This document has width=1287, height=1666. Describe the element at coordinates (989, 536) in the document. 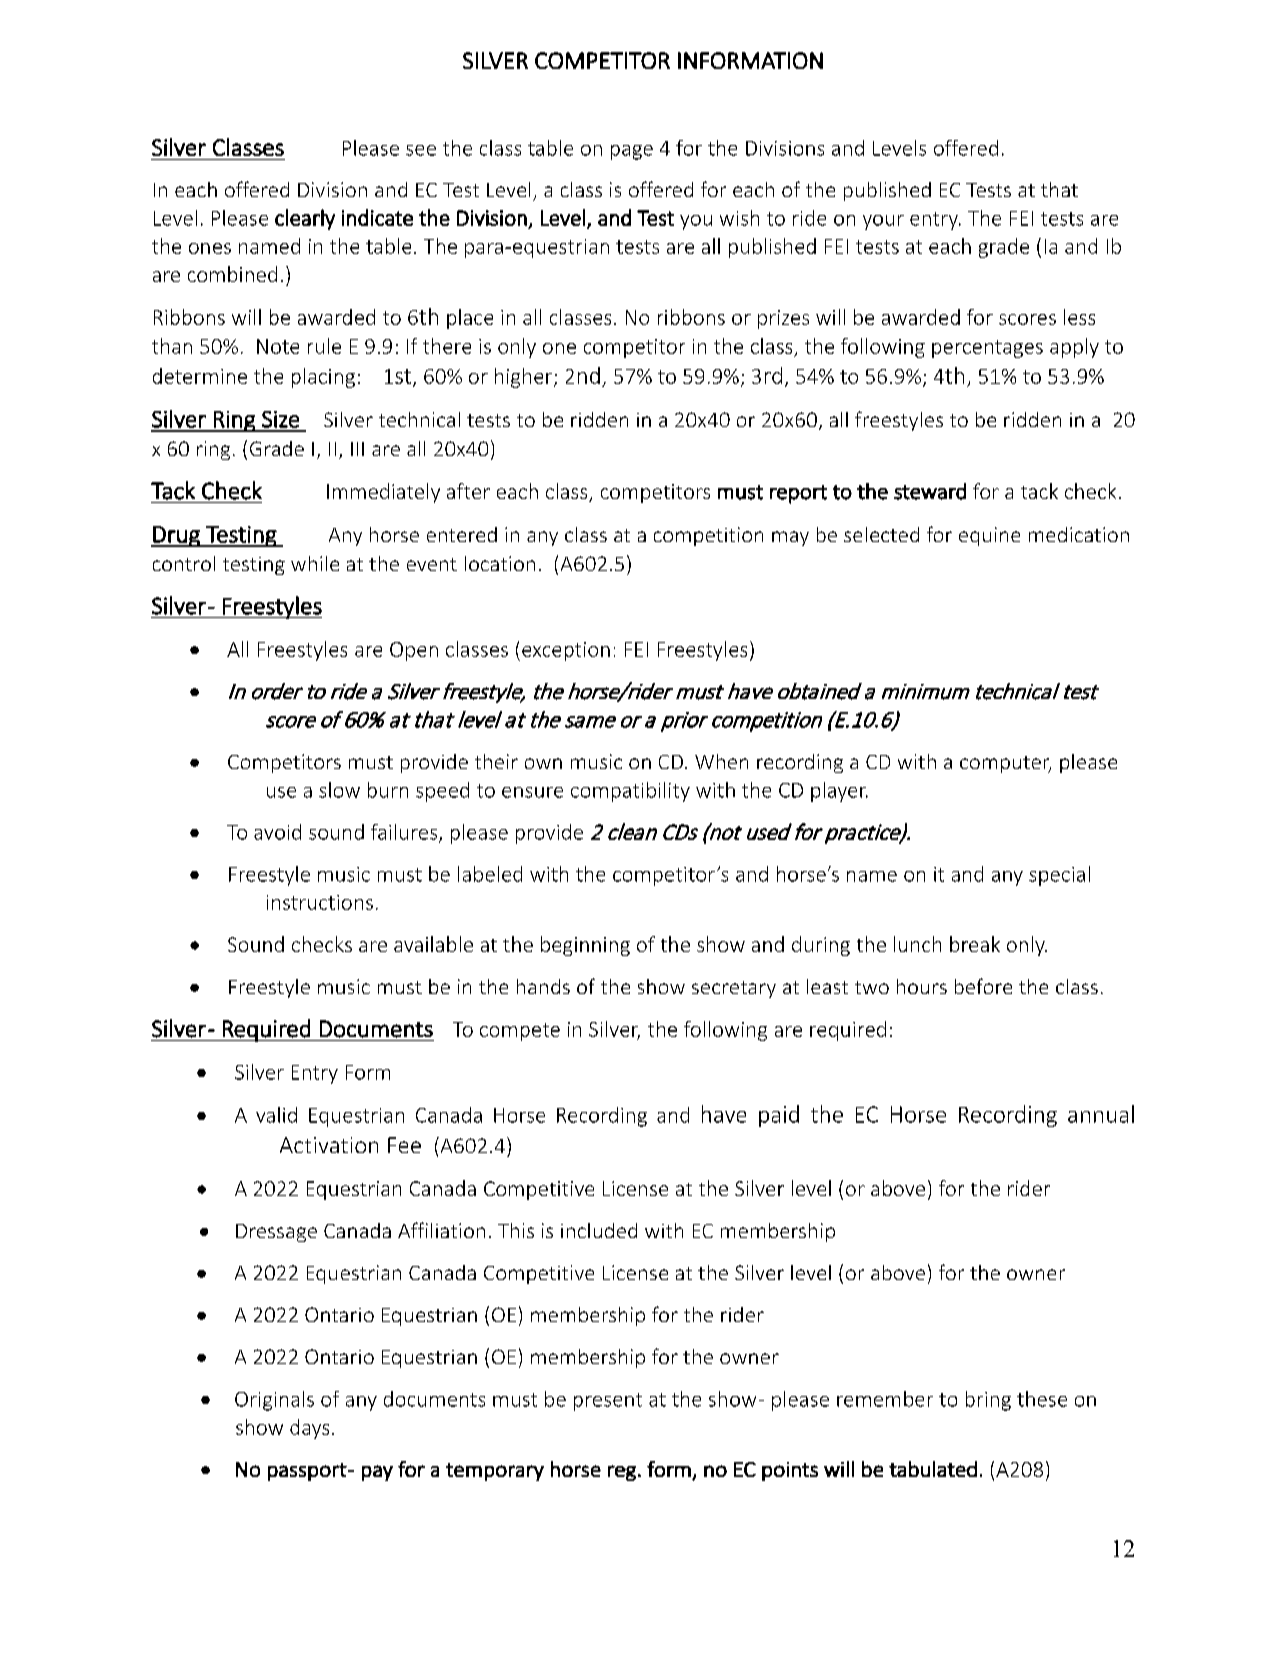

I see `equine` at that location.
